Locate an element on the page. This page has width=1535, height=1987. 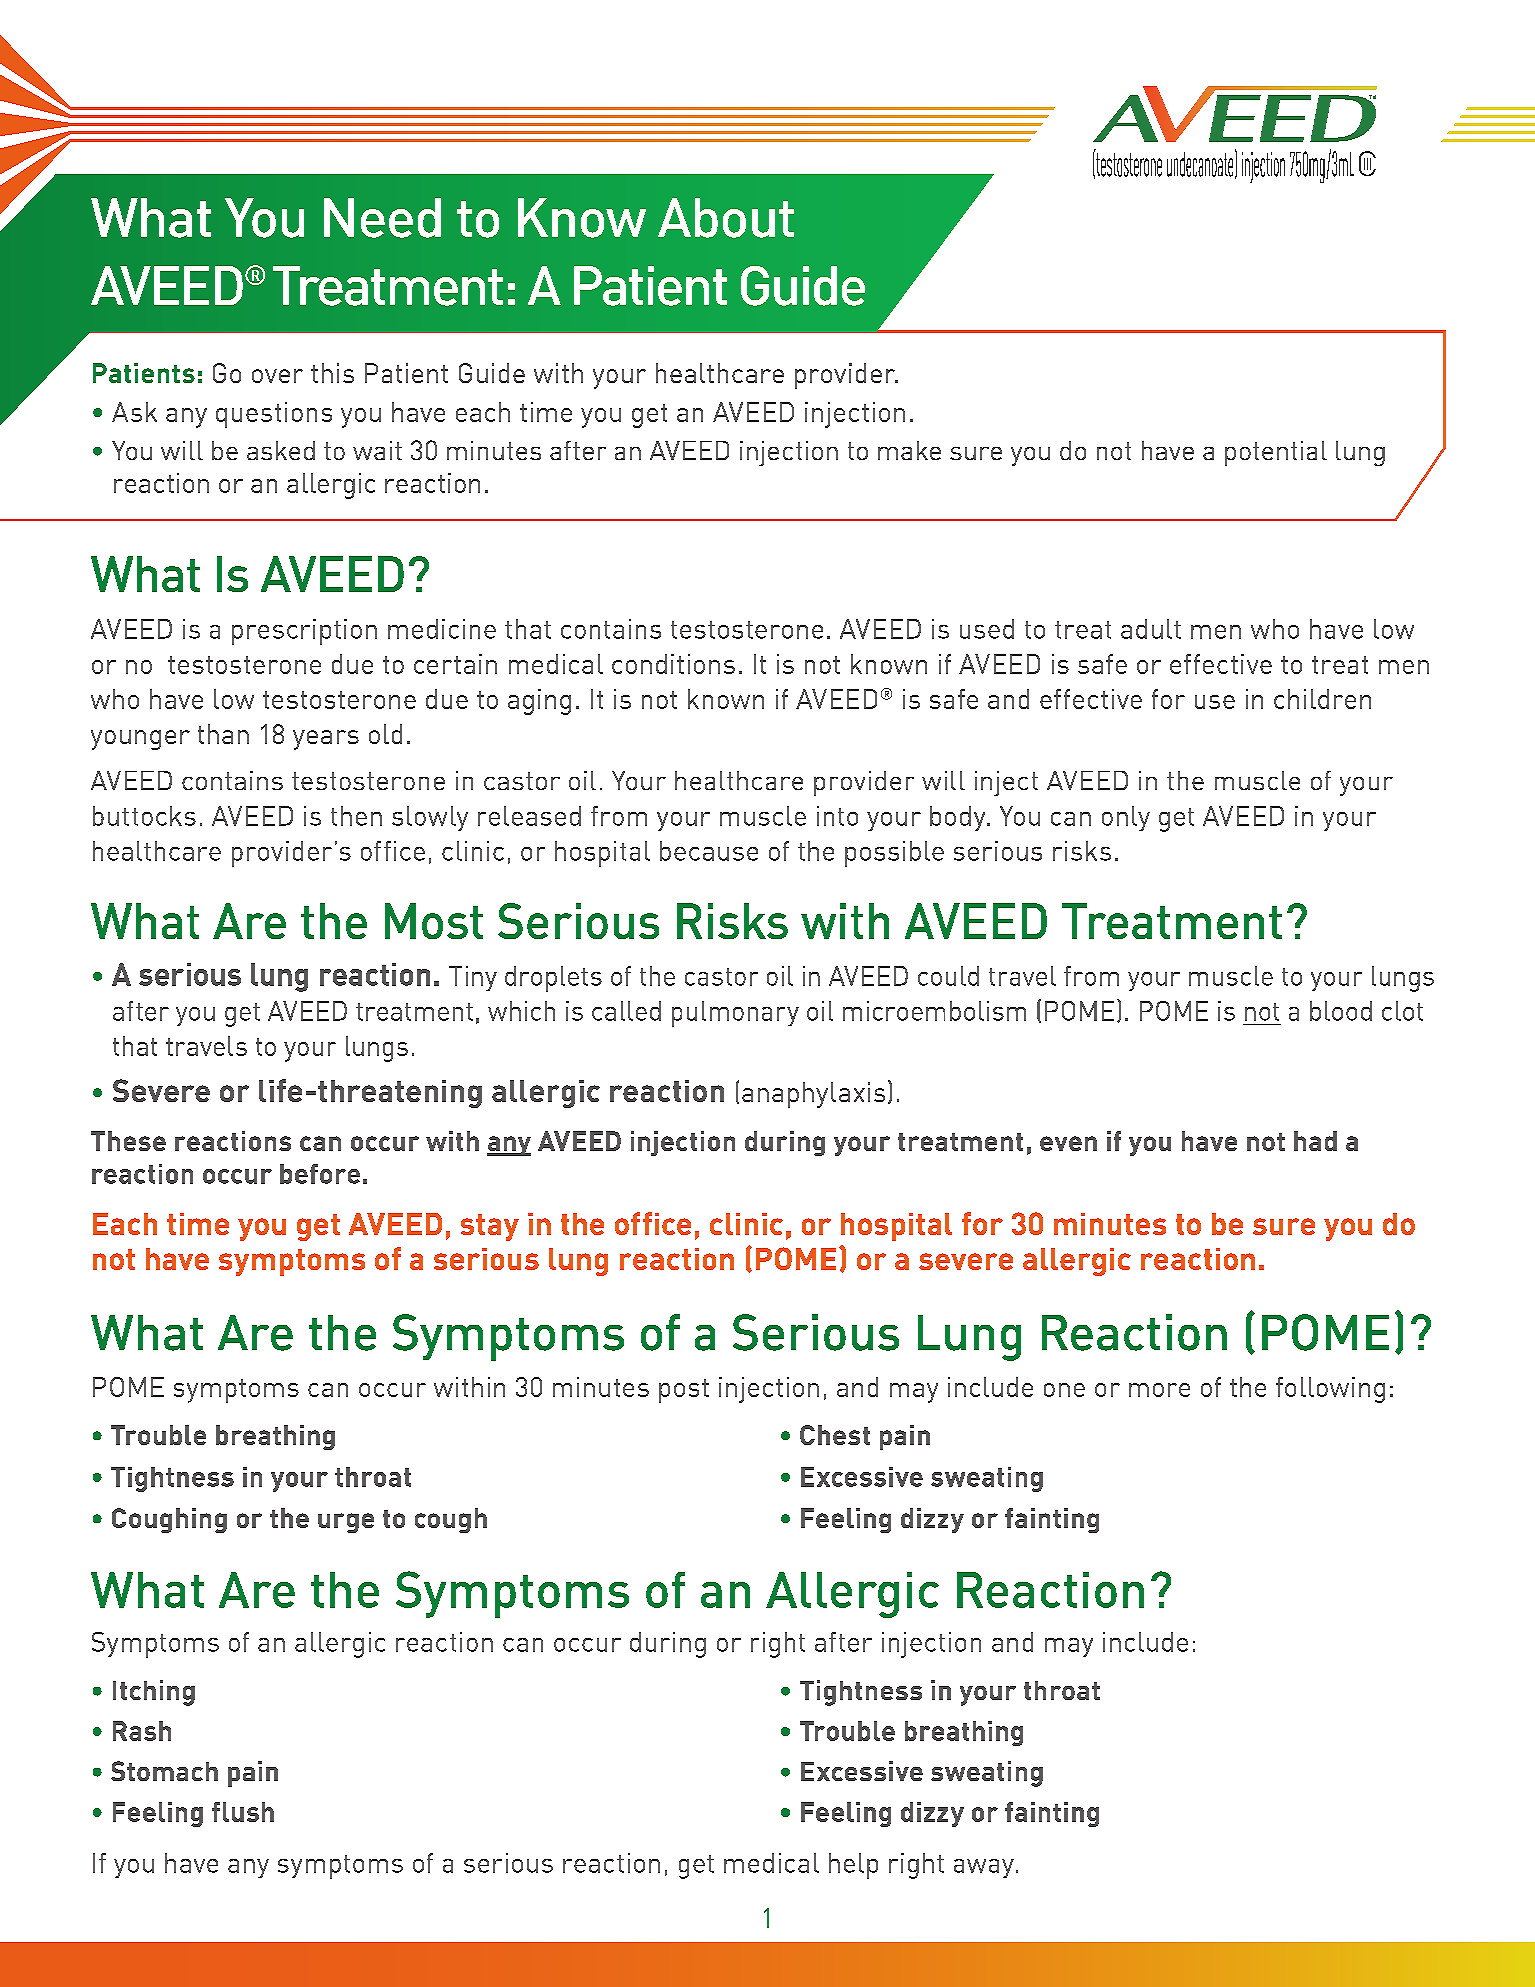
only is located at coordinates (1126, 818).
